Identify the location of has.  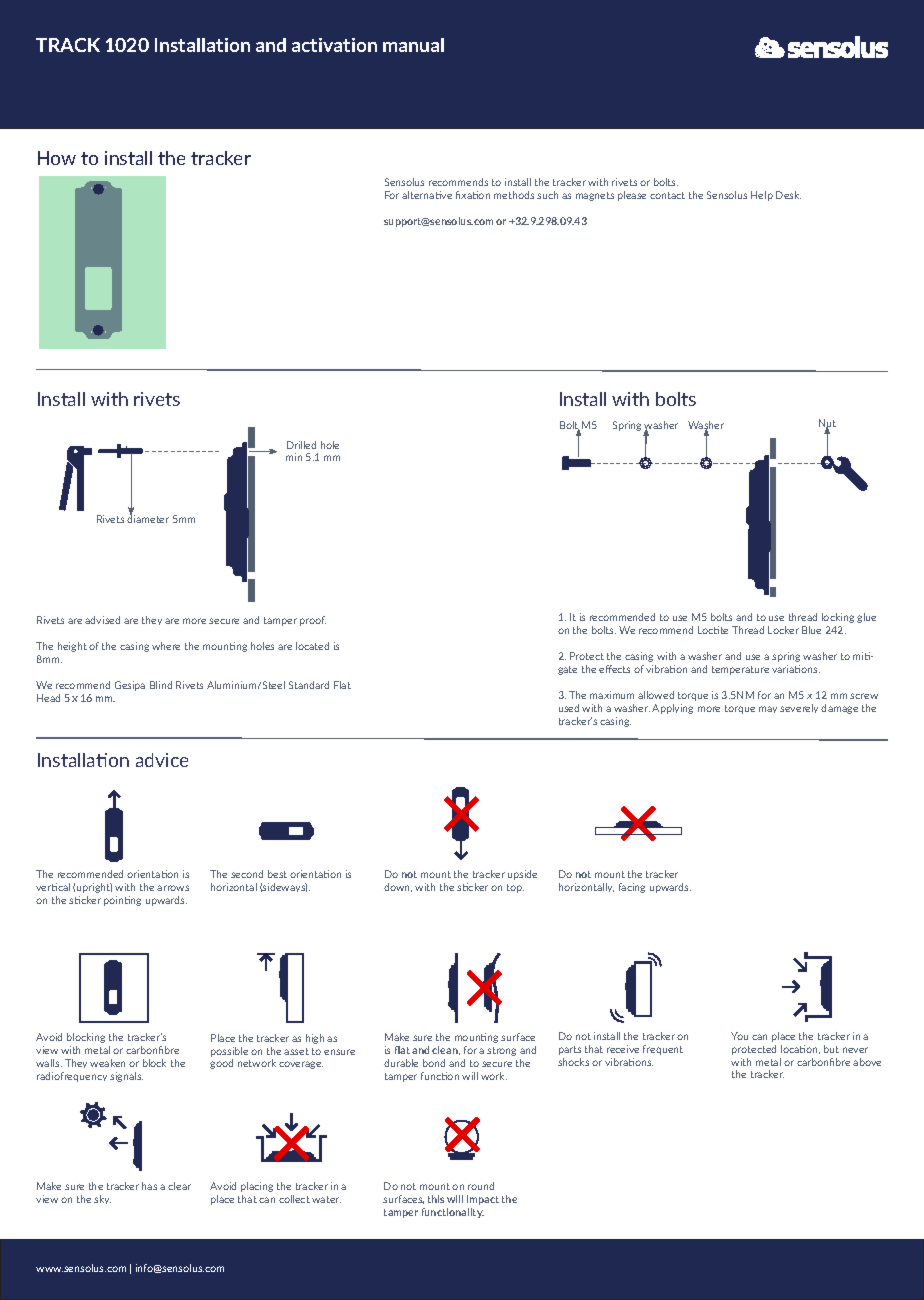
(149, 1186).
